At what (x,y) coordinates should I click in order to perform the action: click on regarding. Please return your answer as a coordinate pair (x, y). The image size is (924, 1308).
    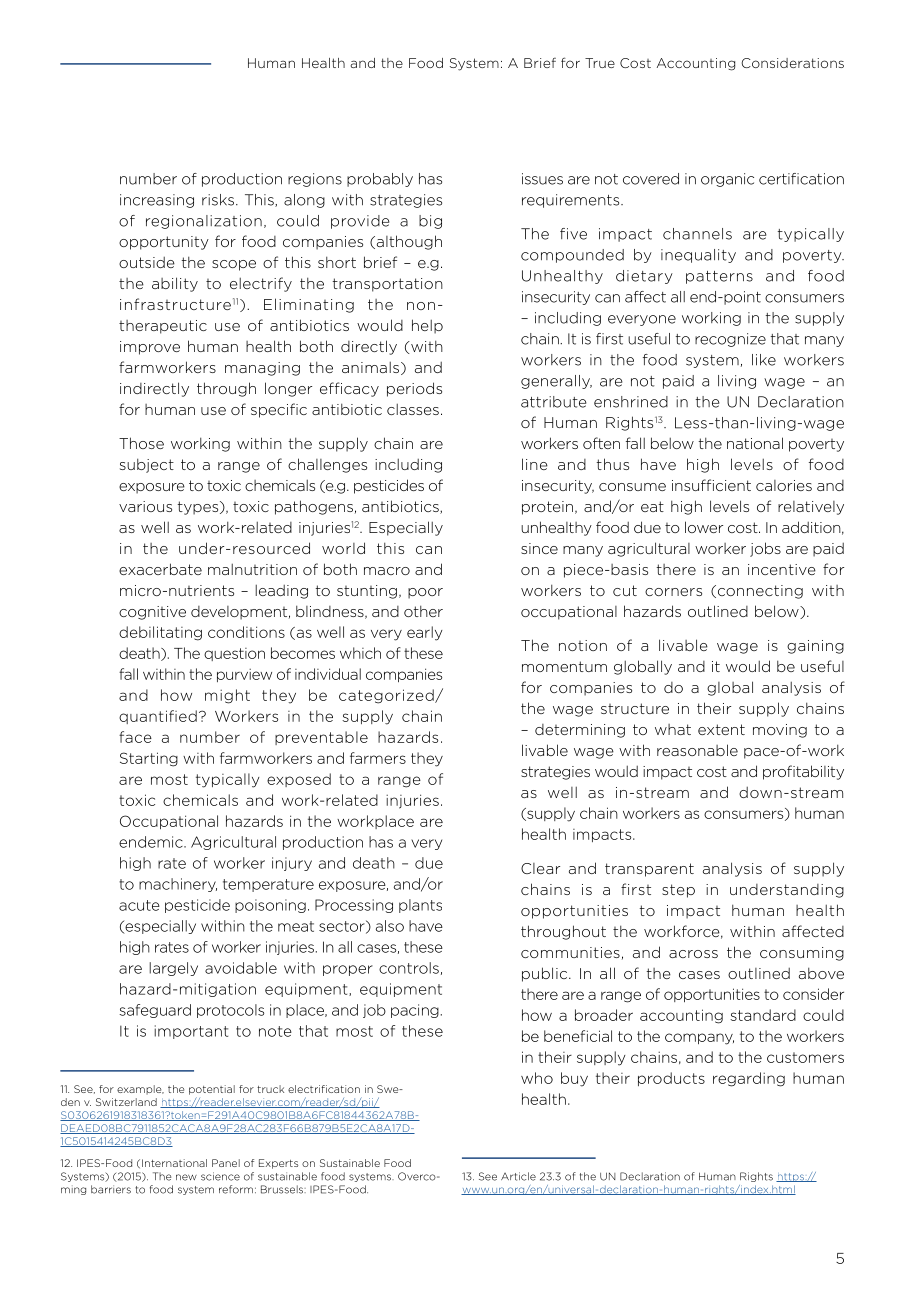
    Looking at the image, I should click on (749, 1079).
